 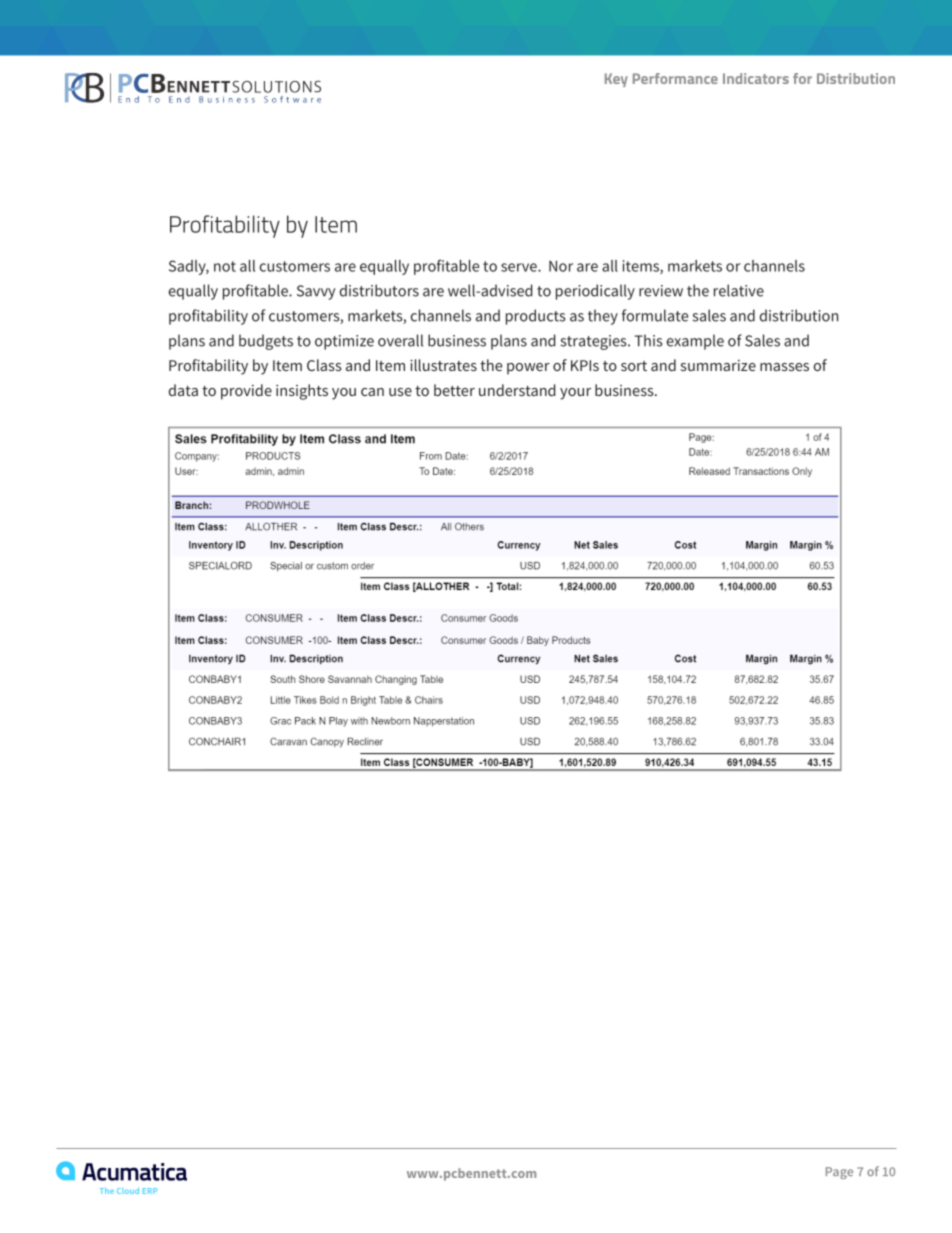 What do you see at coordinates (756, 78) in the screenshot?
I see `Indicators` at bounding box center [756, 78].
